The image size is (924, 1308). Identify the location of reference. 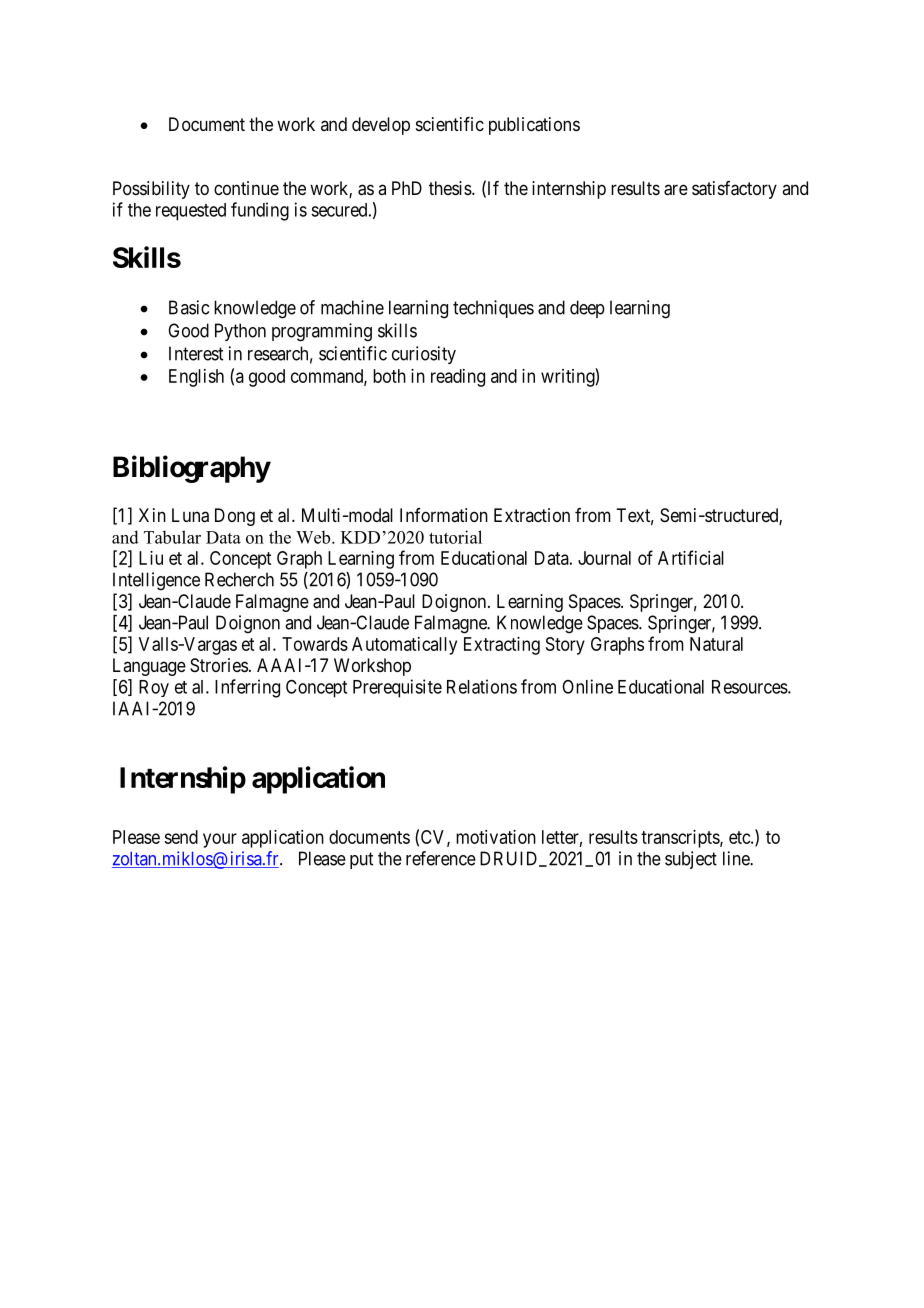
(441, 858).
